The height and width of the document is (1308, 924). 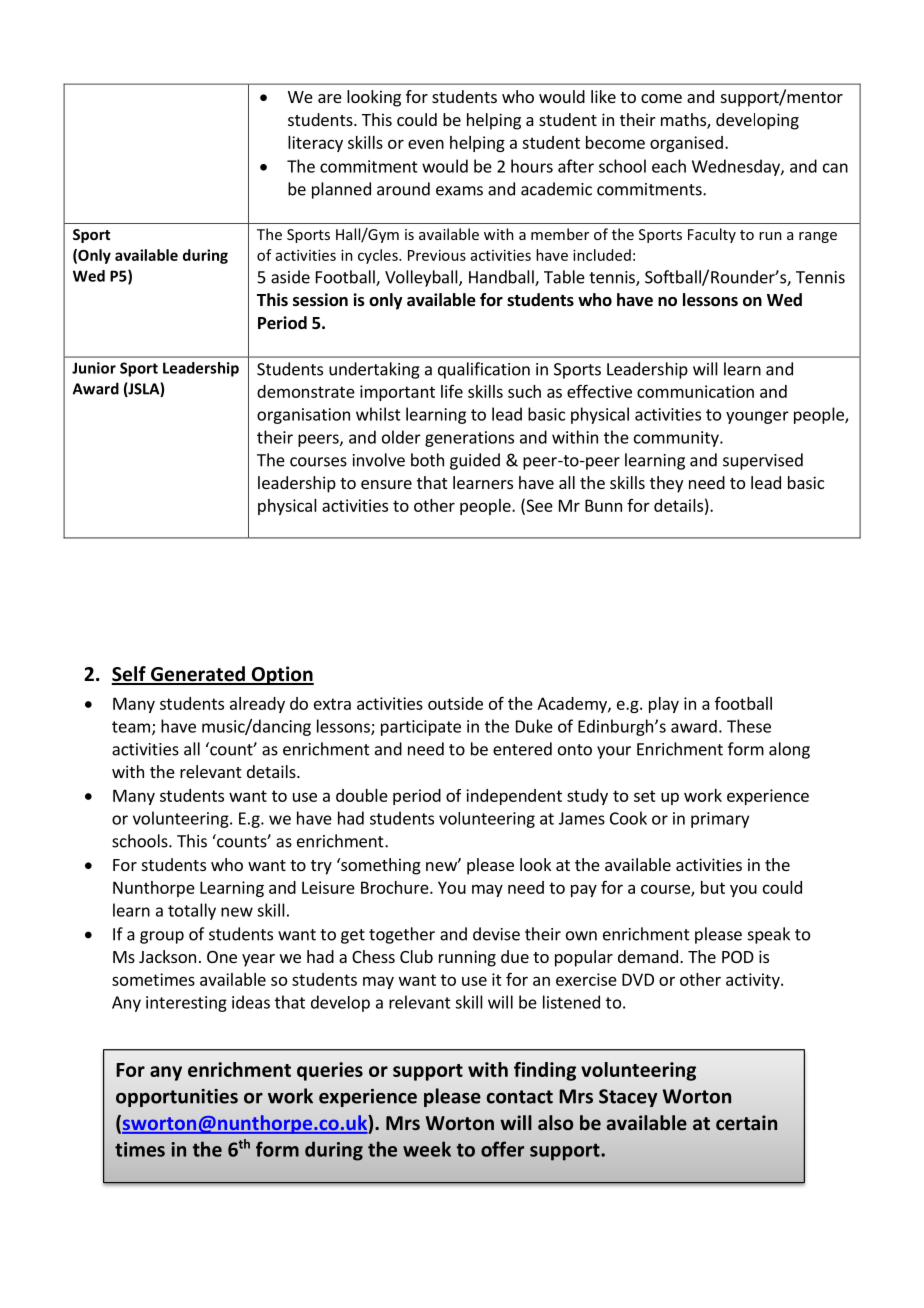 What do you see at coordinates (177, 1098) in the document?
I see `opportunities` at bounding box center [177, 1098].
